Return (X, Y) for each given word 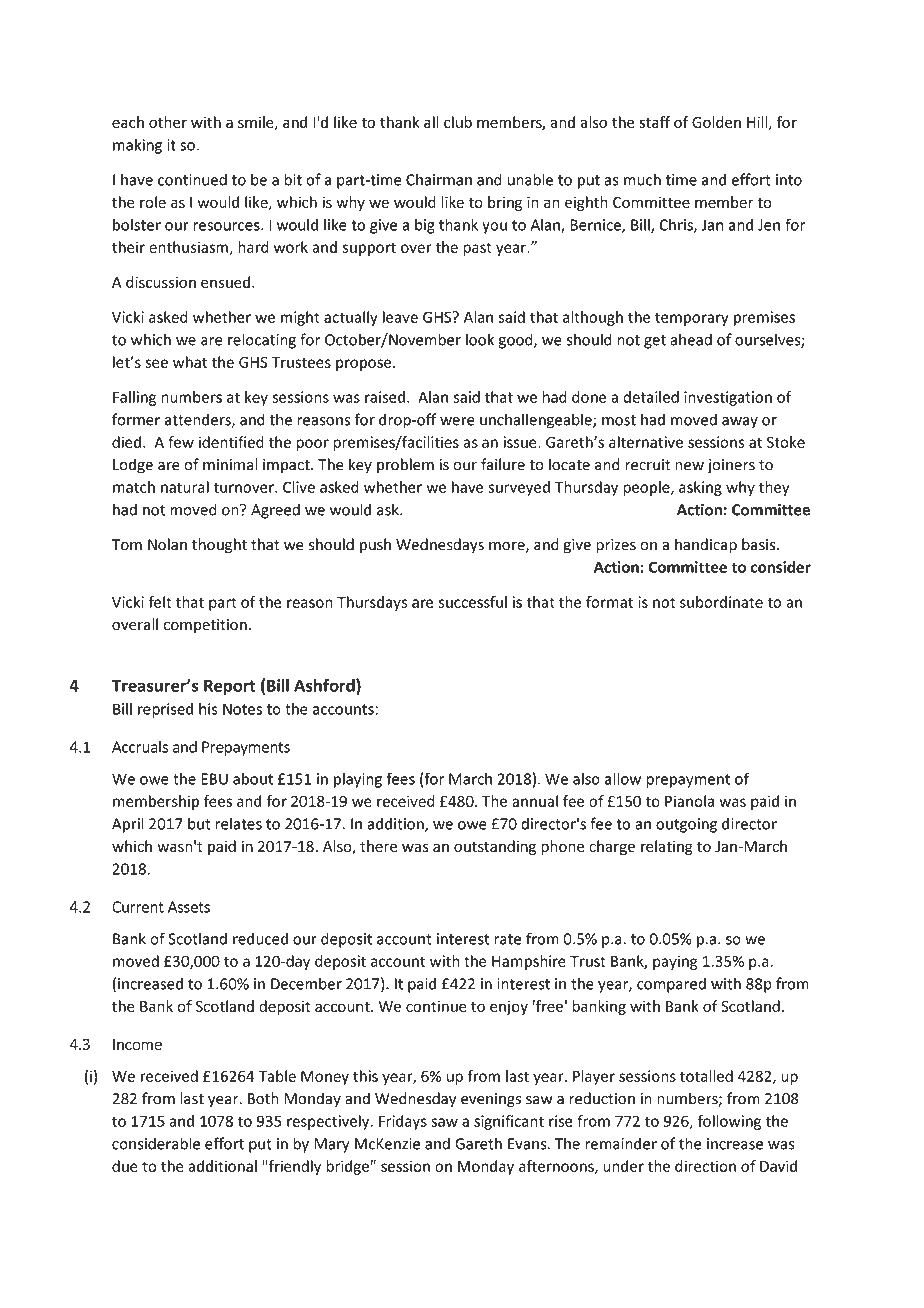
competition (205, 626)
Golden (716, 122)
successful (472, 602)
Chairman (439, 179)
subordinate (721, 602)
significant (509, 1122)
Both (263, 1098)
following (729, 1122)
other (168, 122)
